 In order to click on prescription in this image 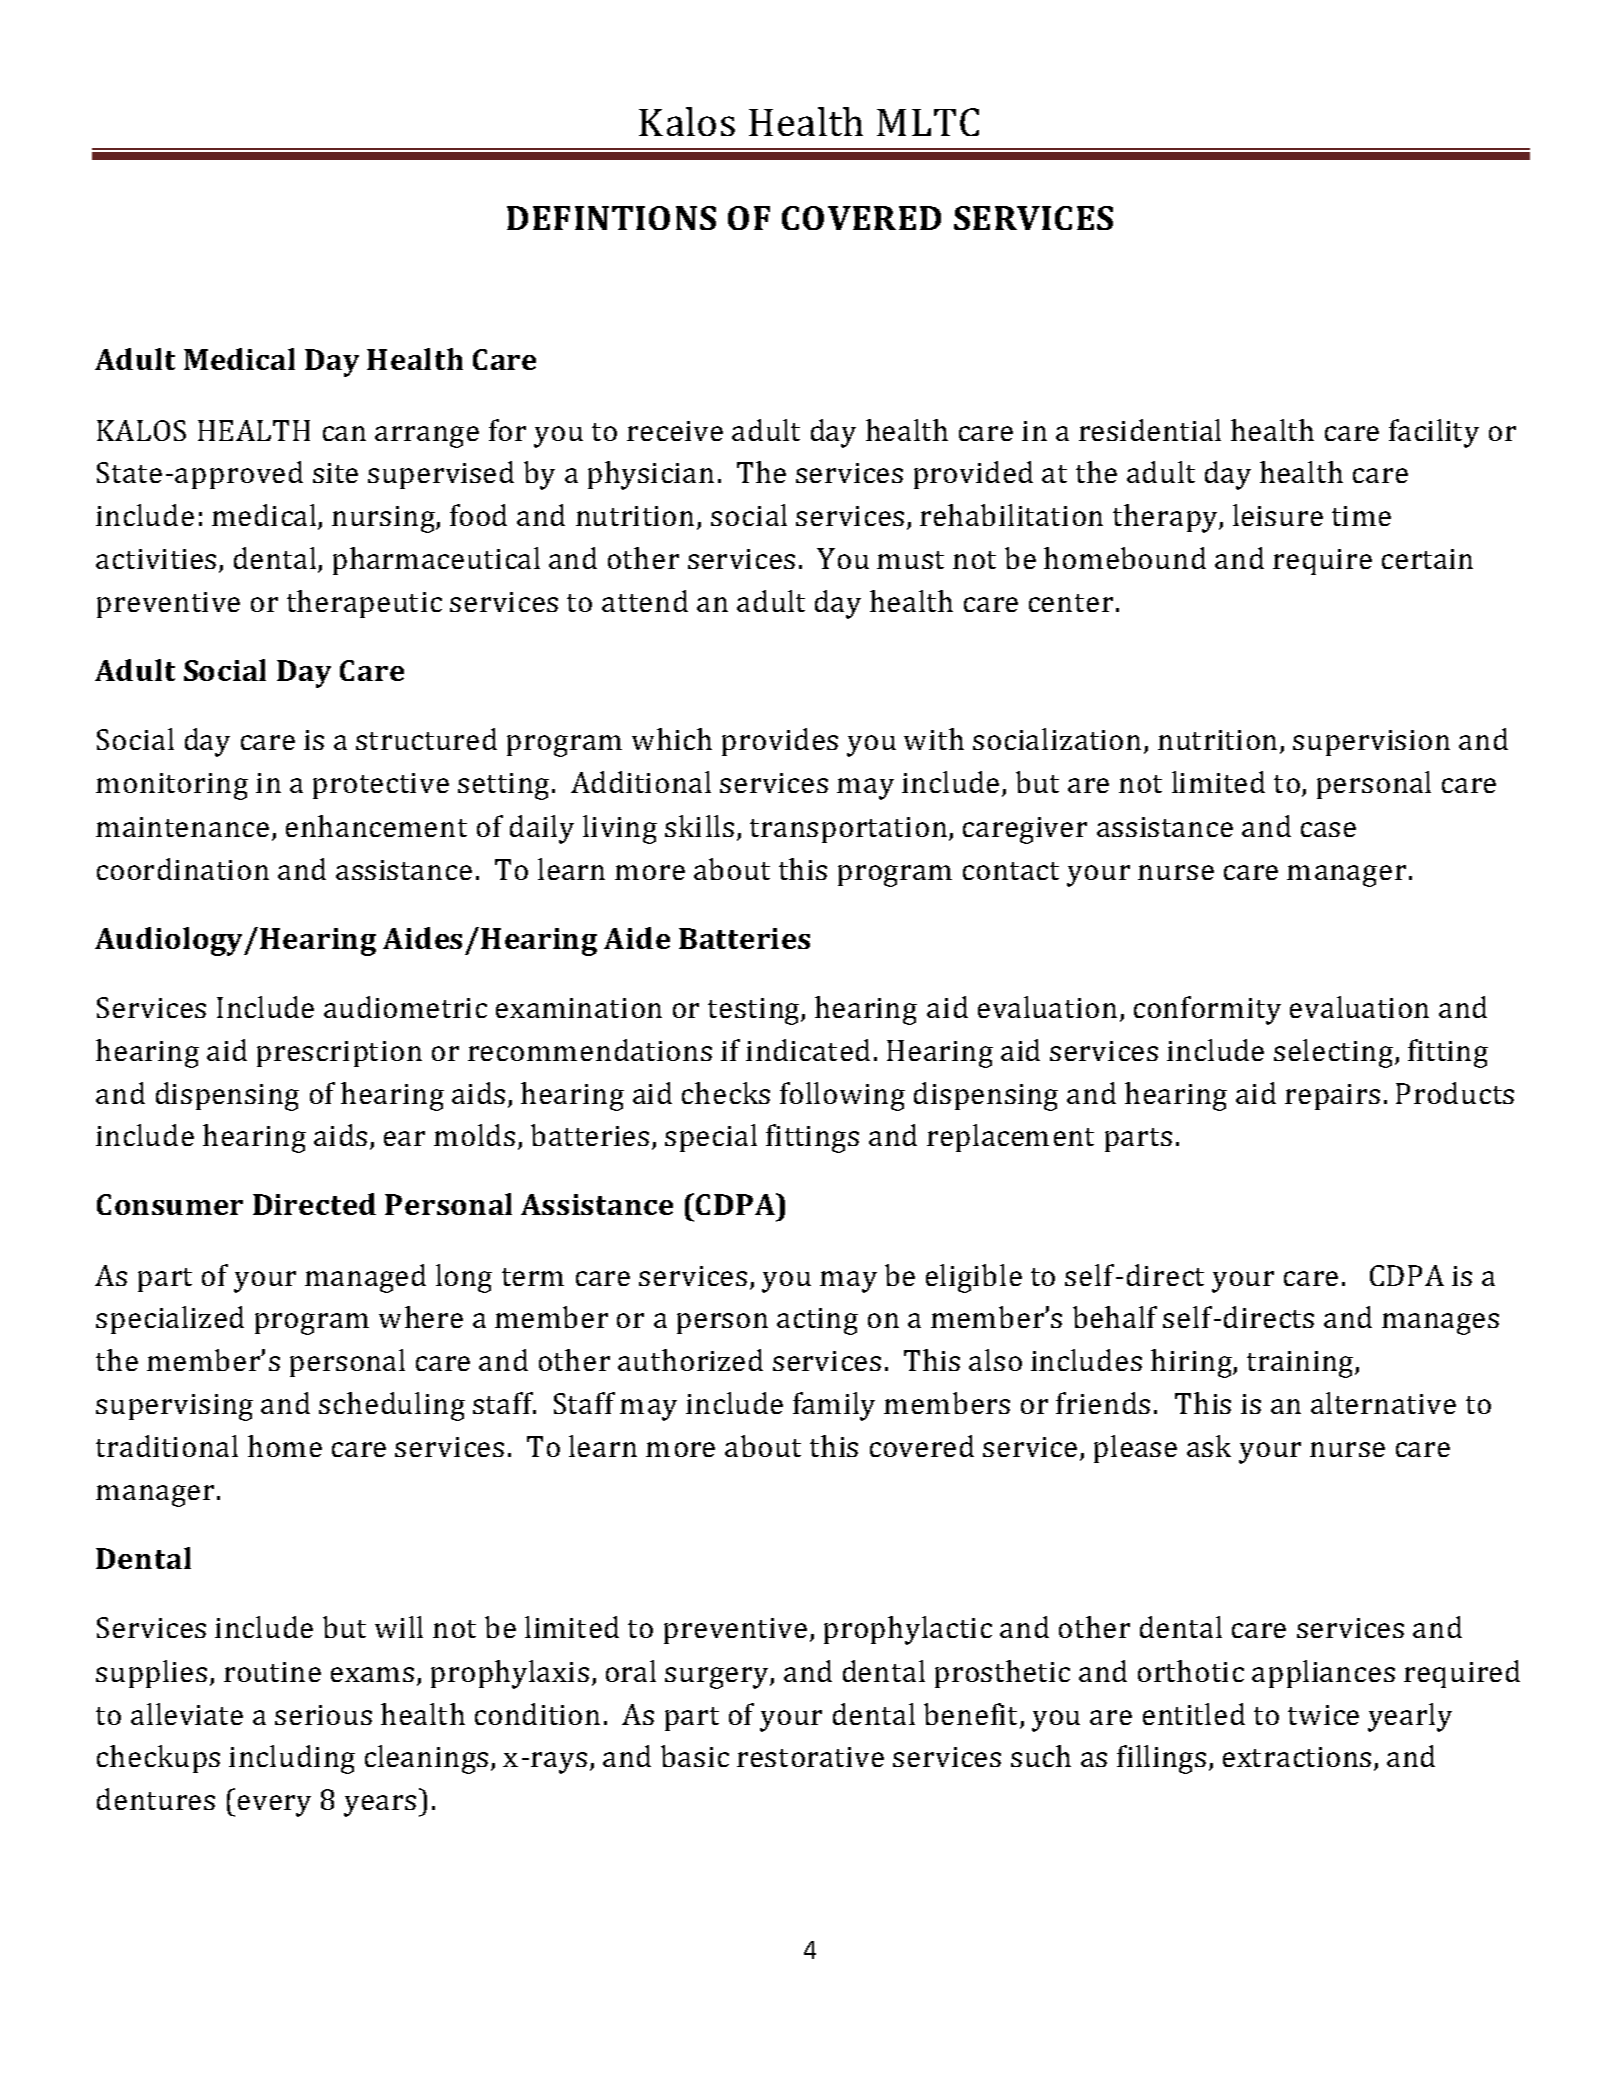, I will do `click(339, 1054)`.
